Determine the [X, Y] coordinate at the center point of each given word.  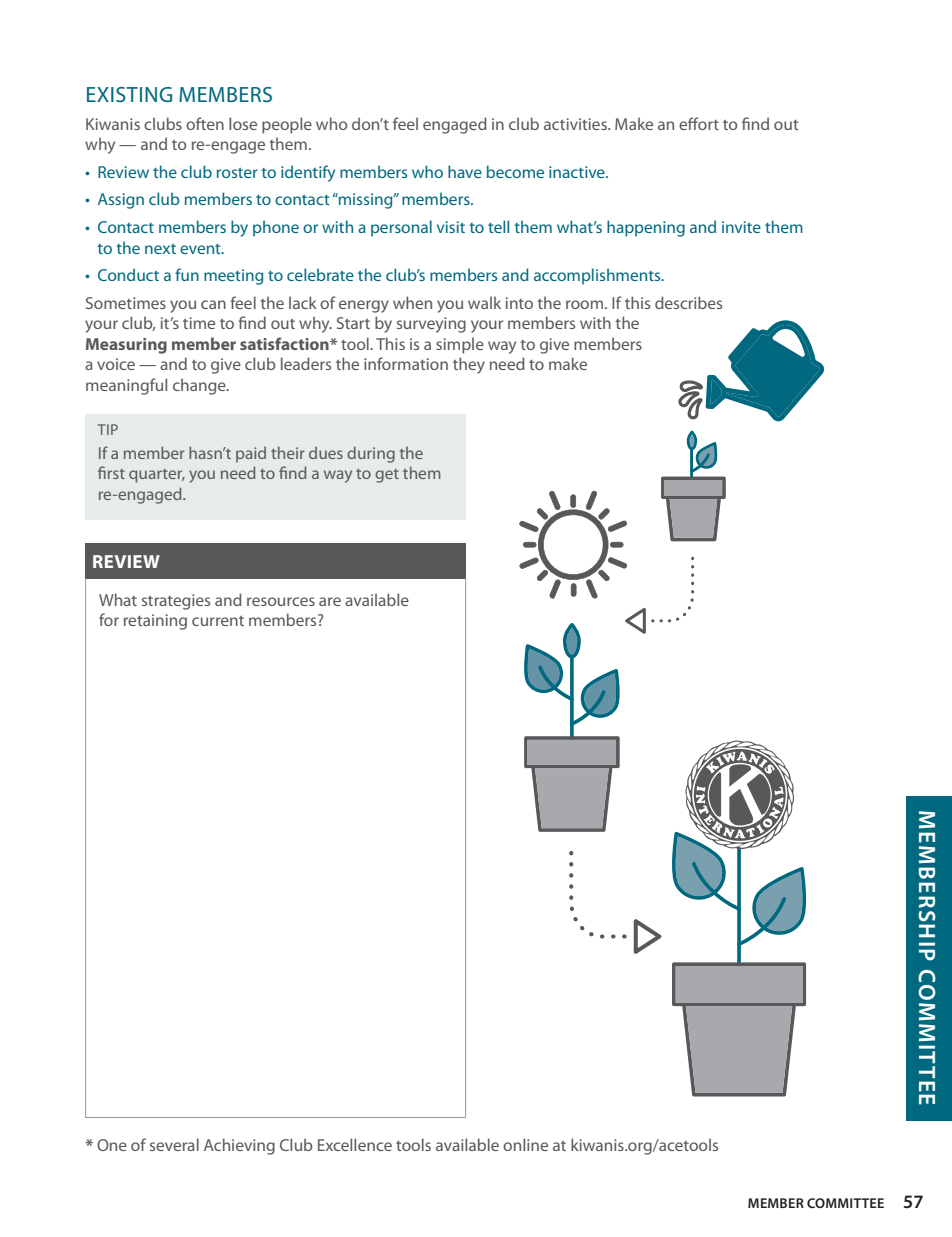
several [174, 1144]
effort [699, 123]
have [465, 171]
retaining [155, 622]
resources [281, 601]
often [205, 123]
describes [688, 302]
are [330, 601]
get [387, 476]
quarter [157, 476]
